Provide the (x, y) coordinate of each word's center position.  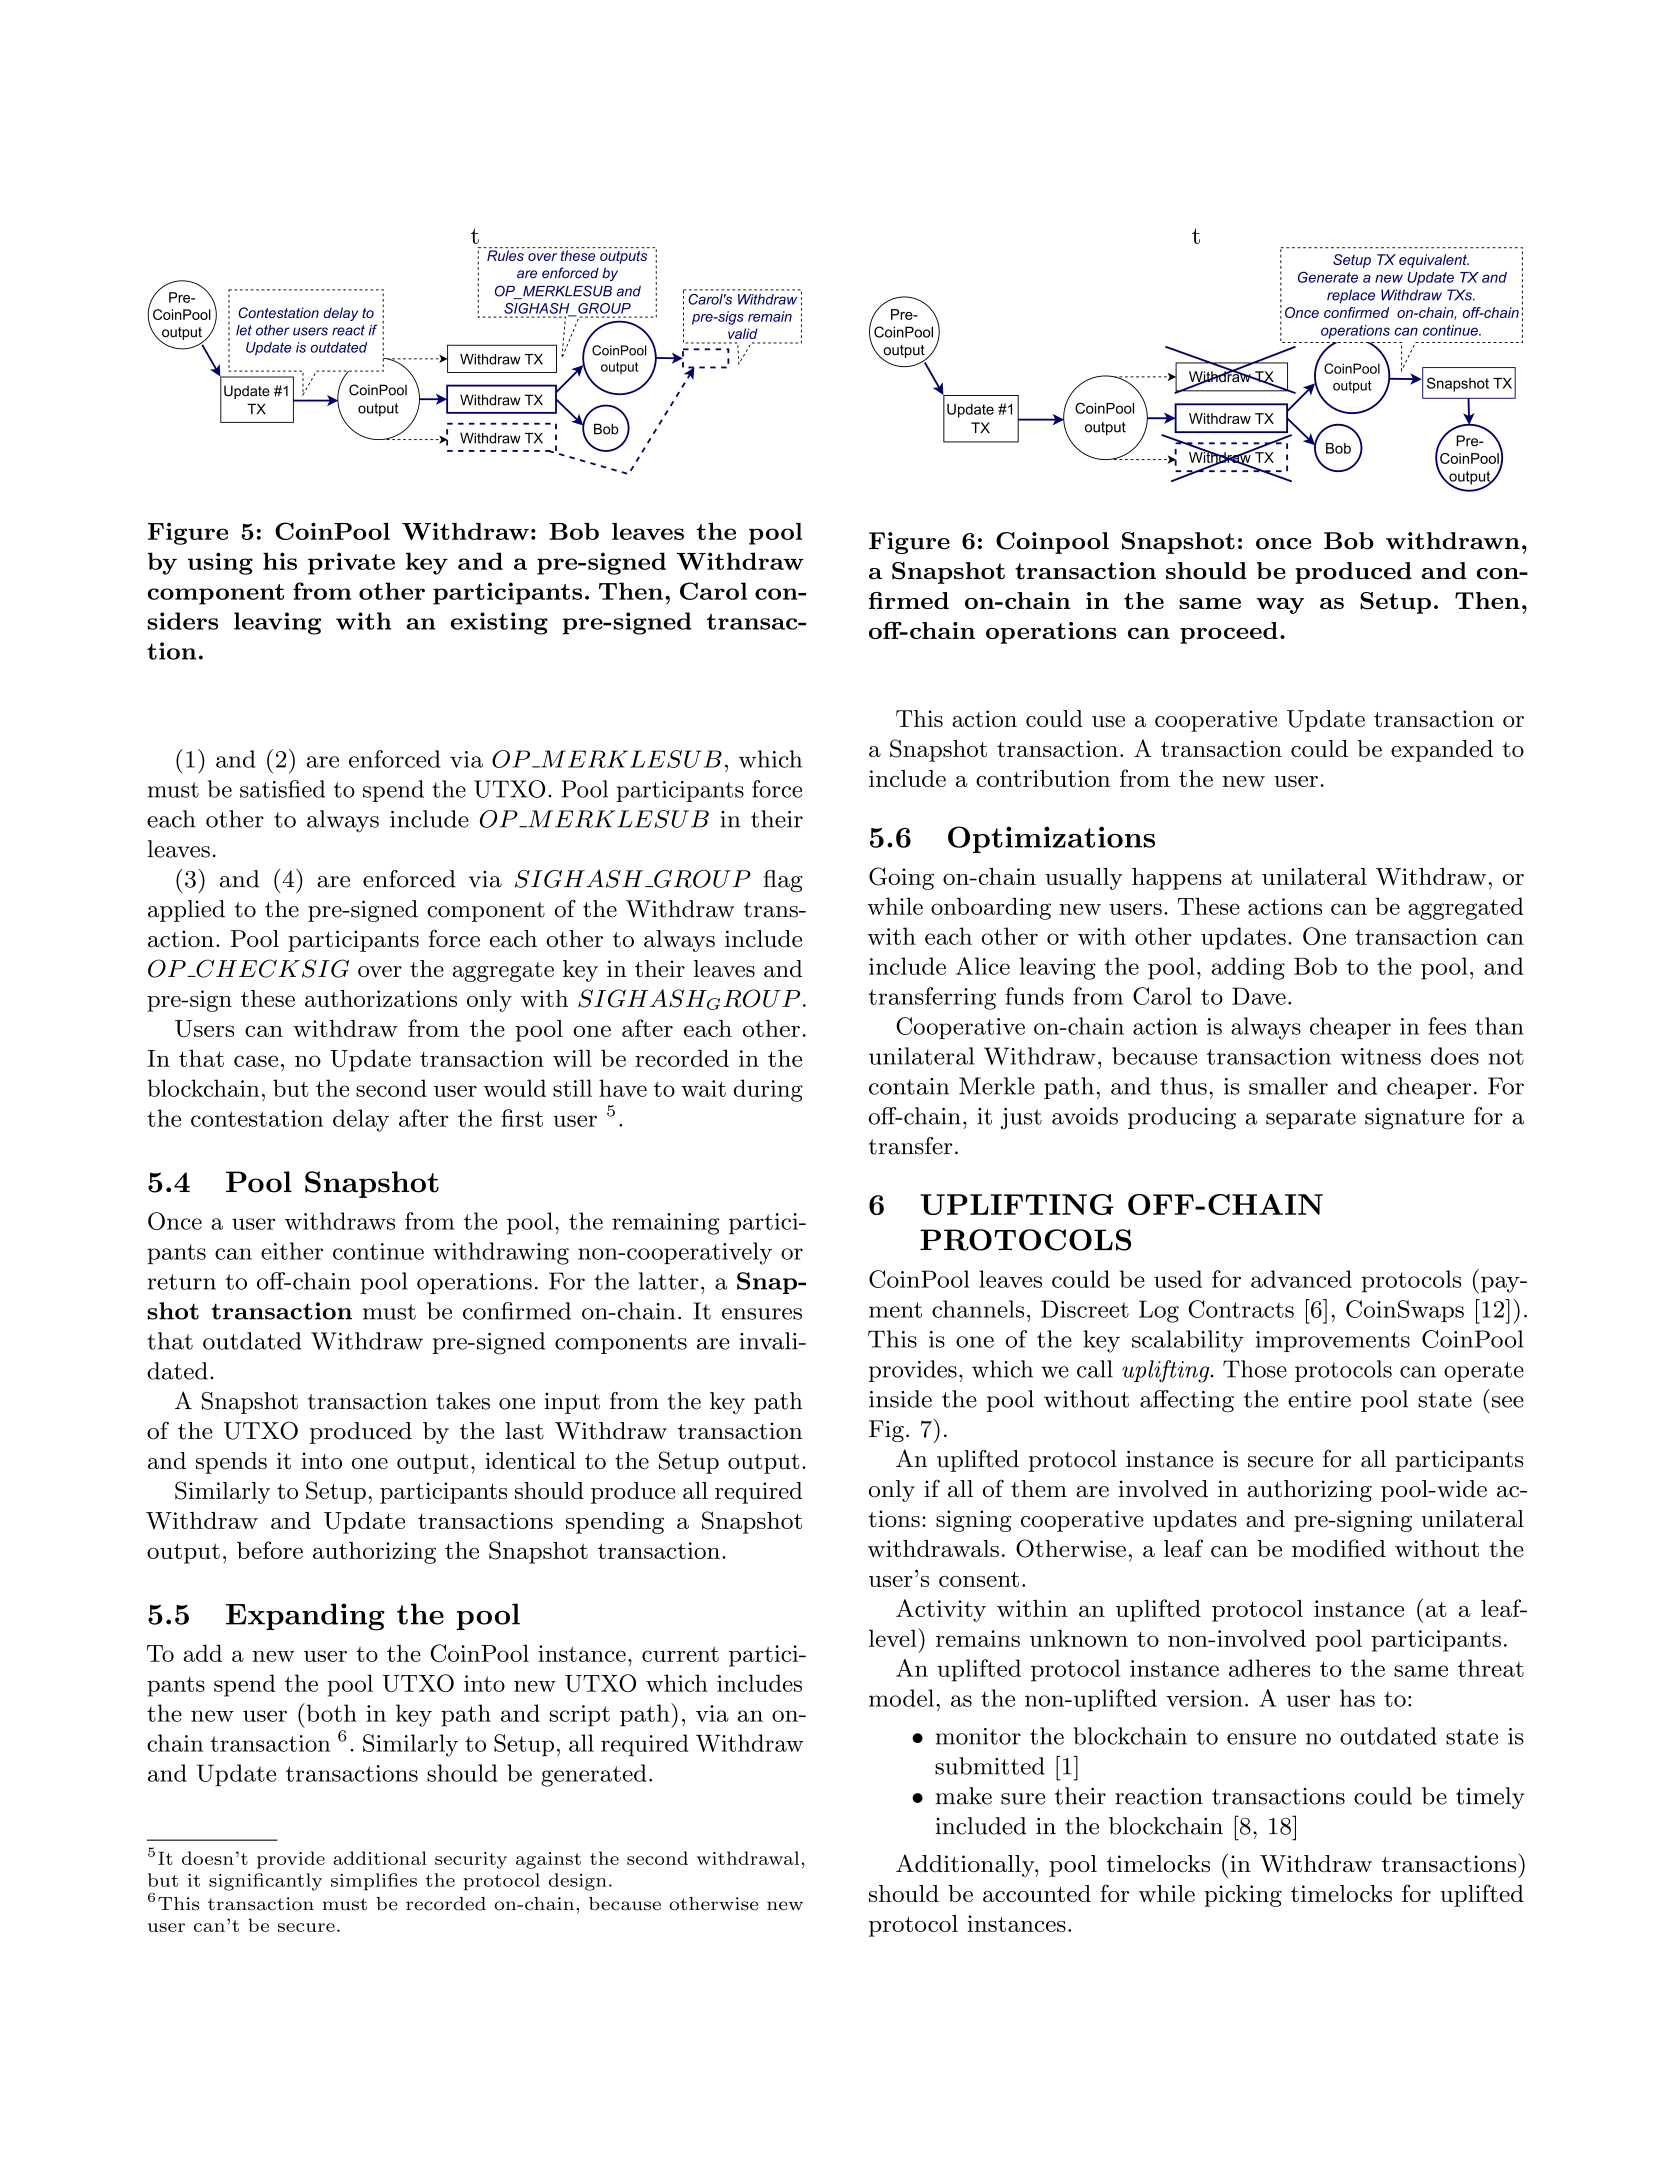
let (244, 330)
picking (1243, 1896)
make (964, 1796)
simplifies (374, 1882)
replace (1351, 296)
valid (743, 333)
